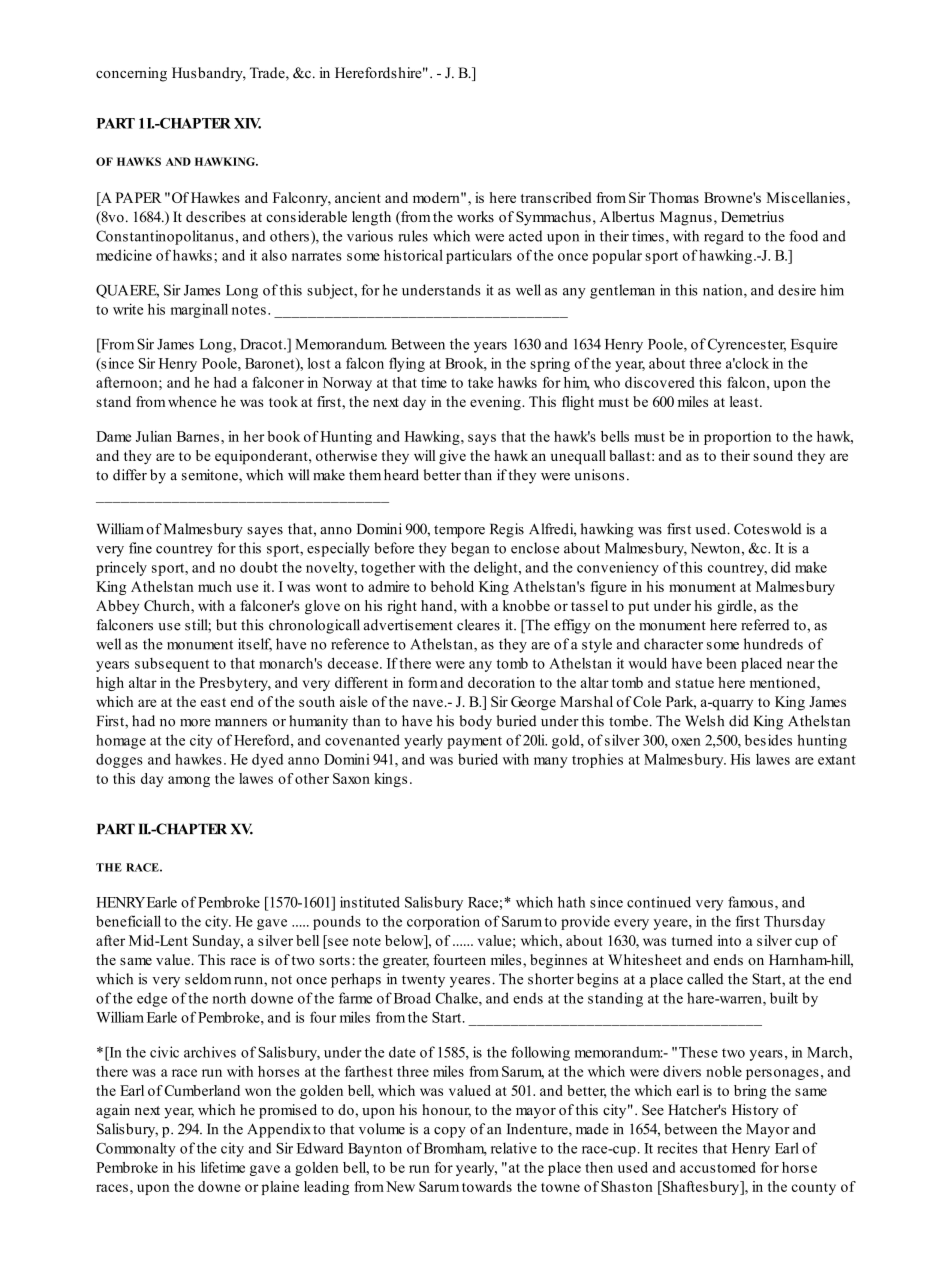 Image resolution: width=952 pixels, height=1265 pixels. Describe the element at coordinates (501, 682) in the image. I see `decoration` at that location.
